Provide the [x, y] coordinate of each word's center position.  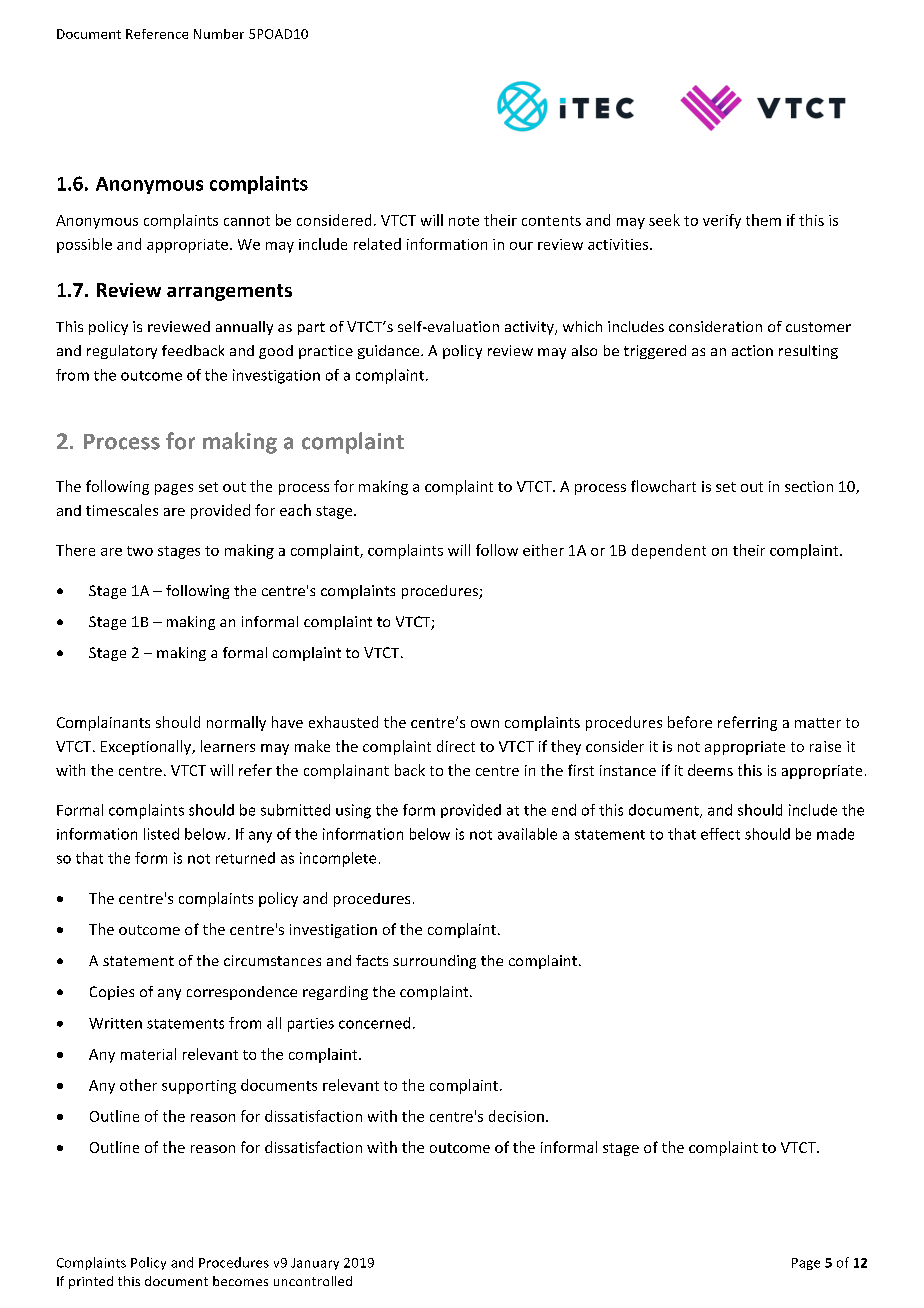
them [763, 220]
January [315, 1264]
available [527, 834]
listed [161, 834]
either [543, 550]
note [464, 221]
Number [219, 34]
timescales [122, 510]
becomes [240, 1281]
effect [720, 834]
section [809, 486]
